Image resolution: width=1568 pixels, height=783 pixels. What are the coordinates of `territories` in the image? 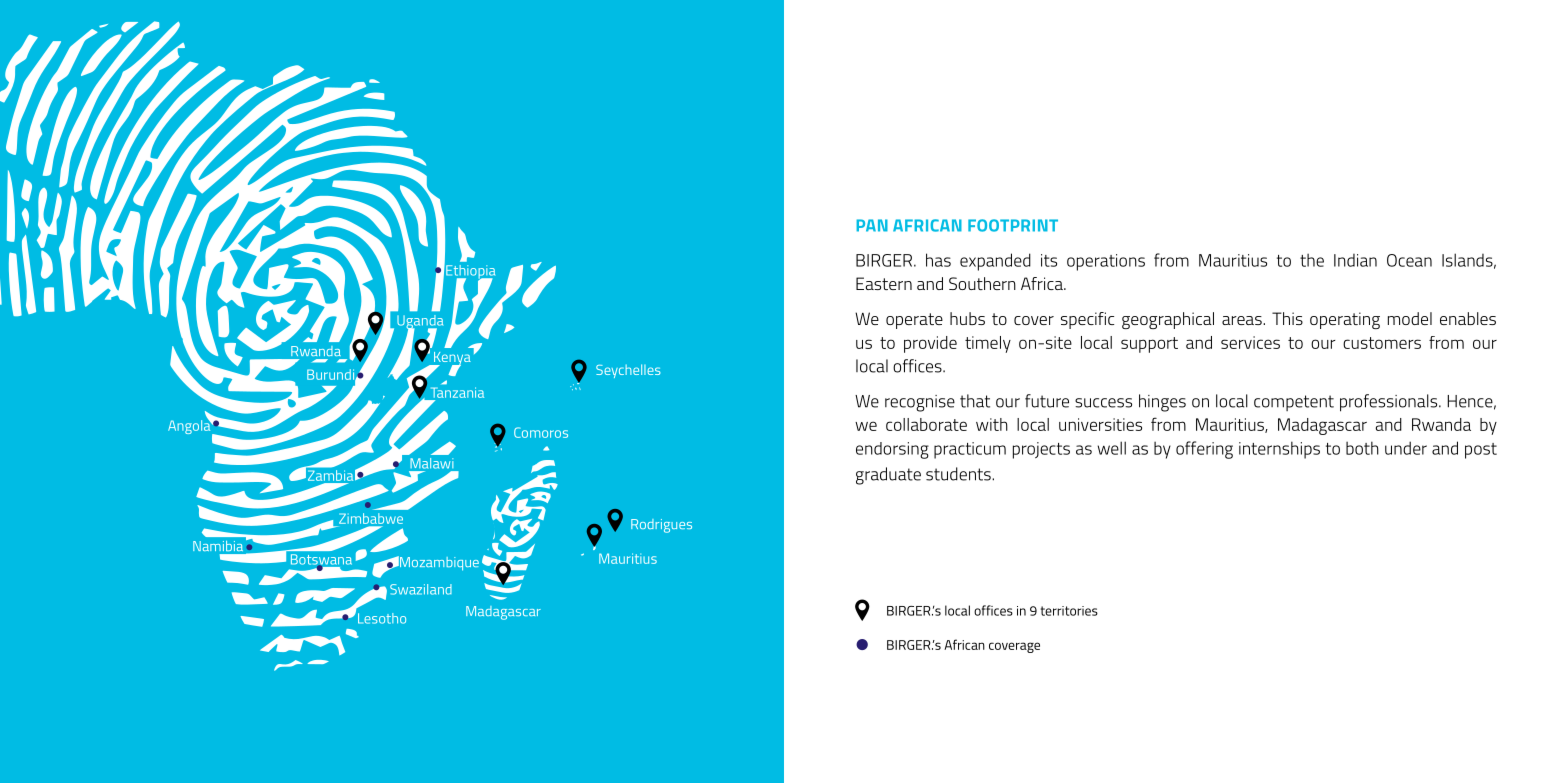 It's located at (1069, 611).
